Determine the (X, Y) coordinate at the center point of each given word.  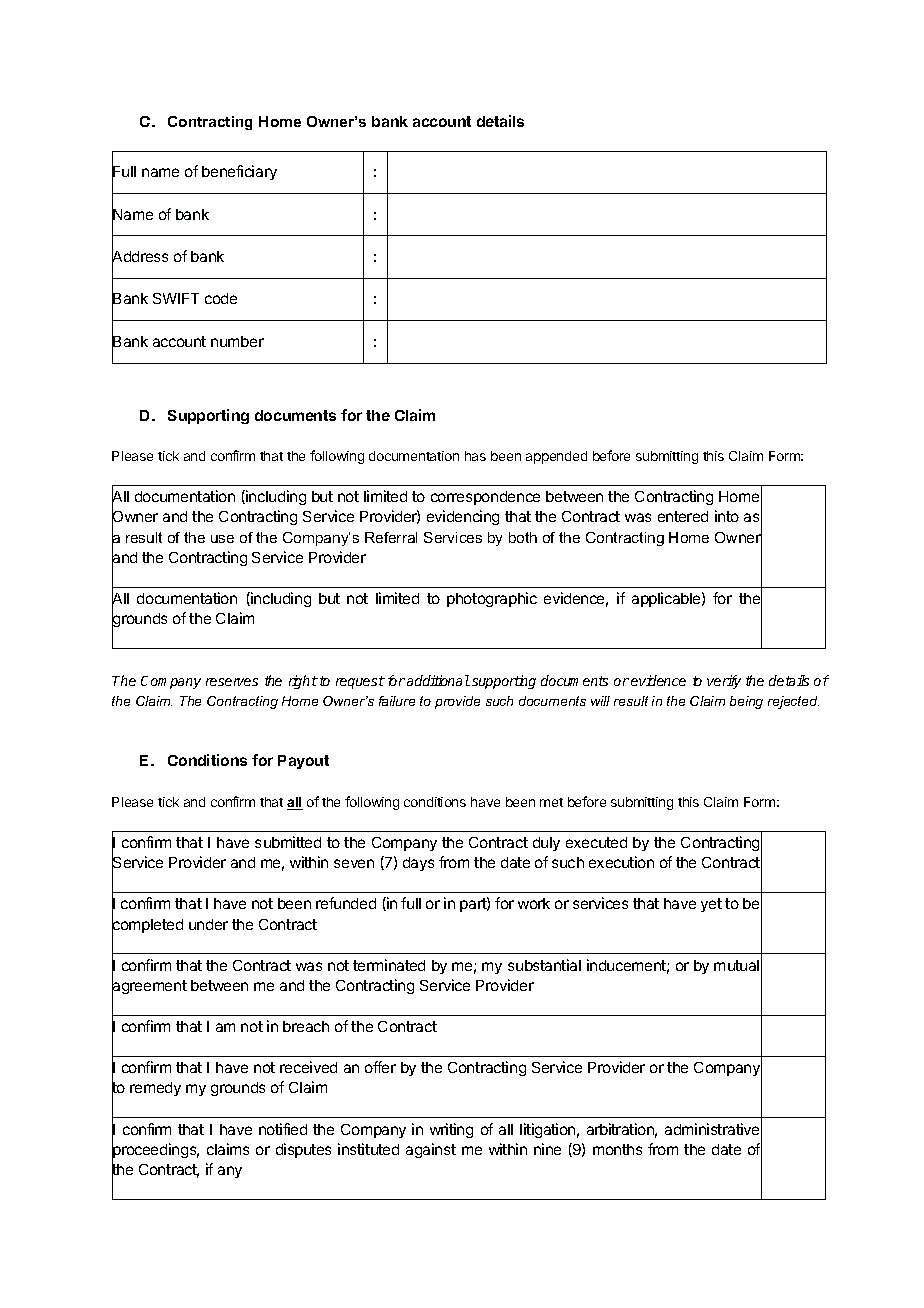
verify (724, 682)
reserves (232, 682)
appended (556, 457)
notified (283, 1129)
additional (438, 680)
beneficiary (239, 172)
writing (451, 1130)
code (221, 298)
